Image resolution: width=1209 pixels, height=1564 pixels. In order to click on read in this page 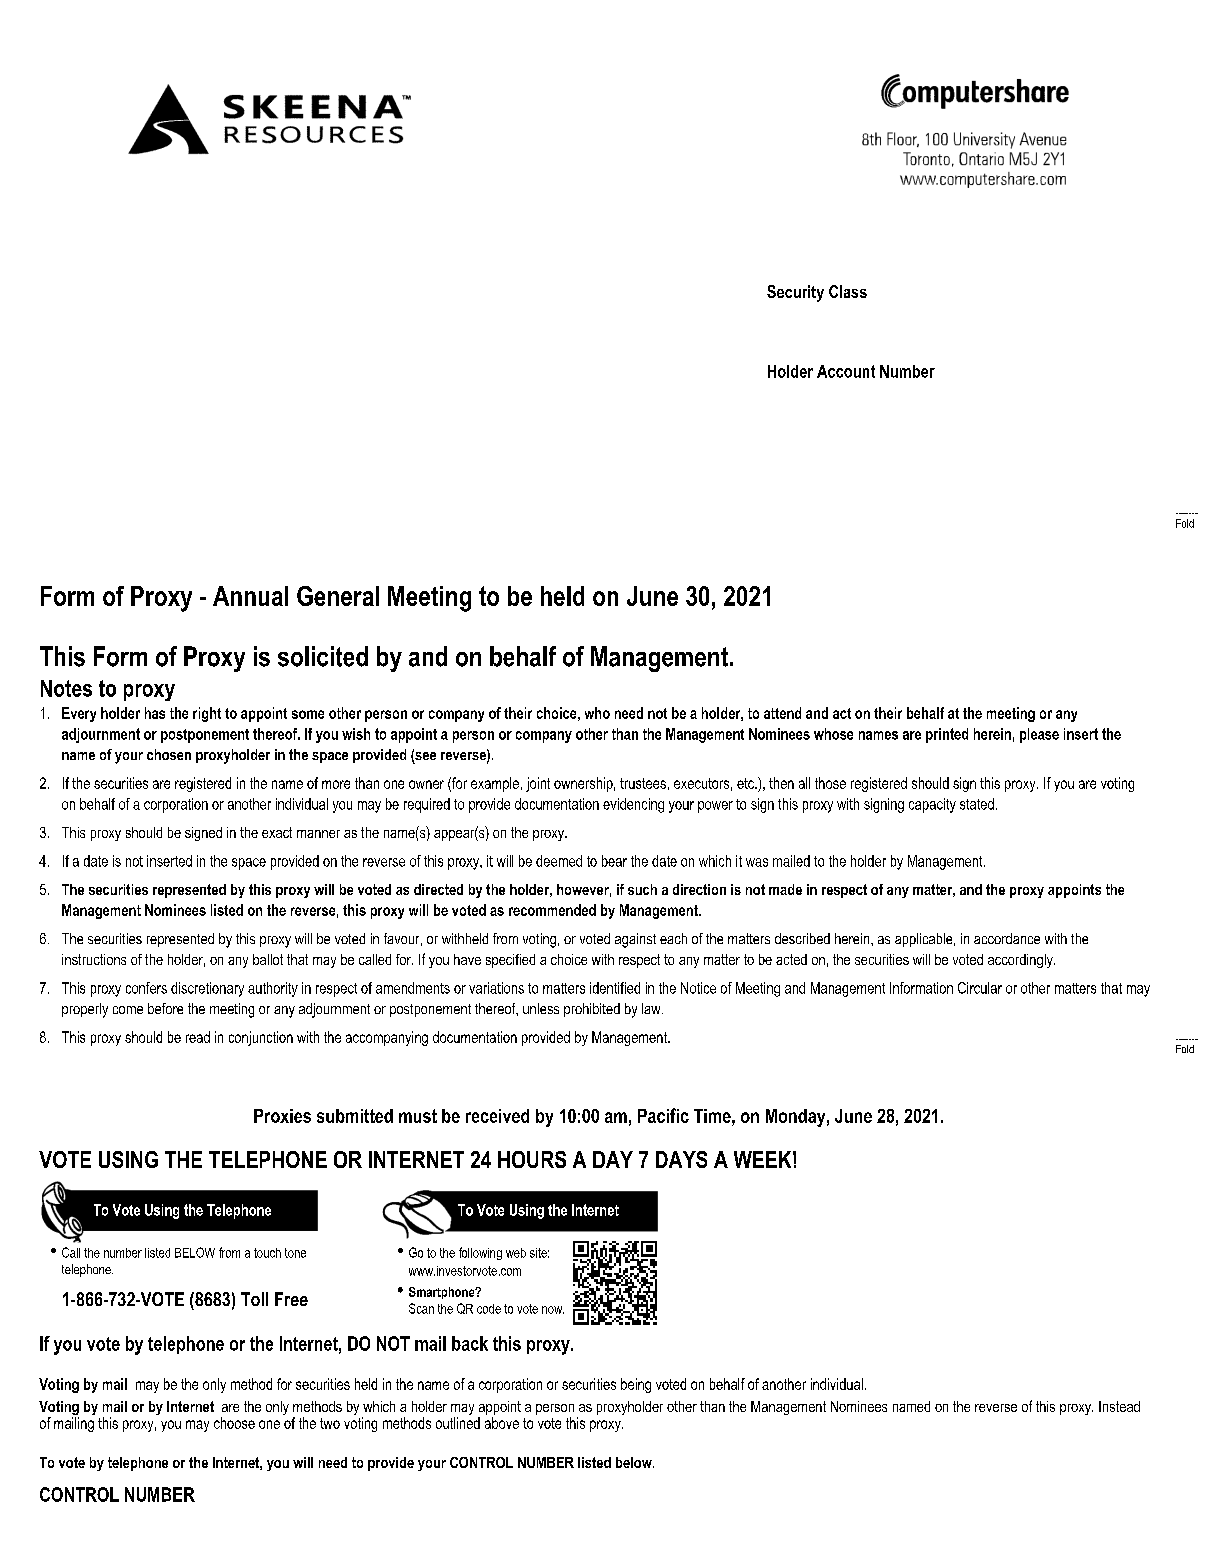, I will do `click(198, 1037)`.
